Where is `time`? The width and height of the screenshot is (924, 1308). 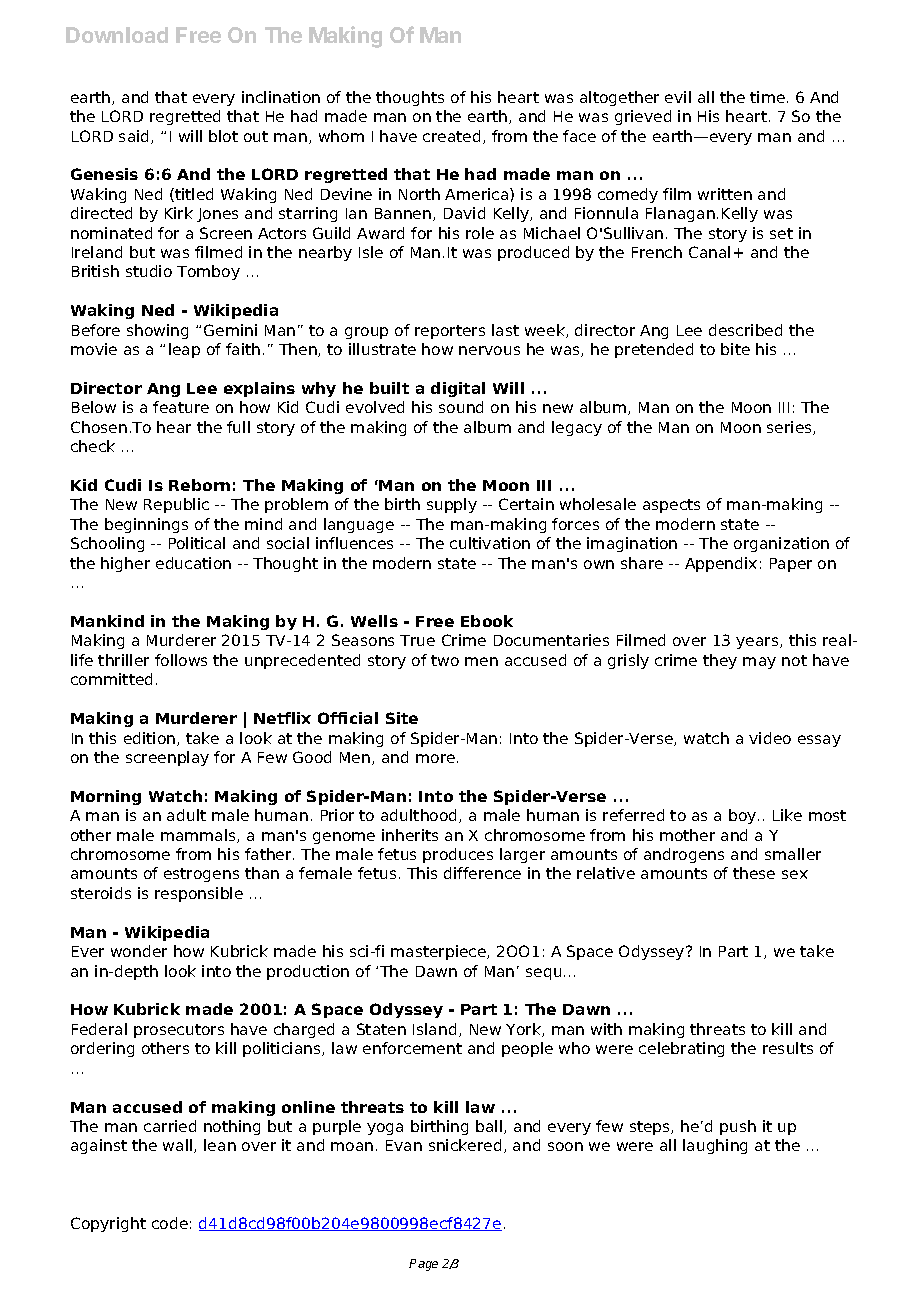
time is located at coordinates (767, 97).
